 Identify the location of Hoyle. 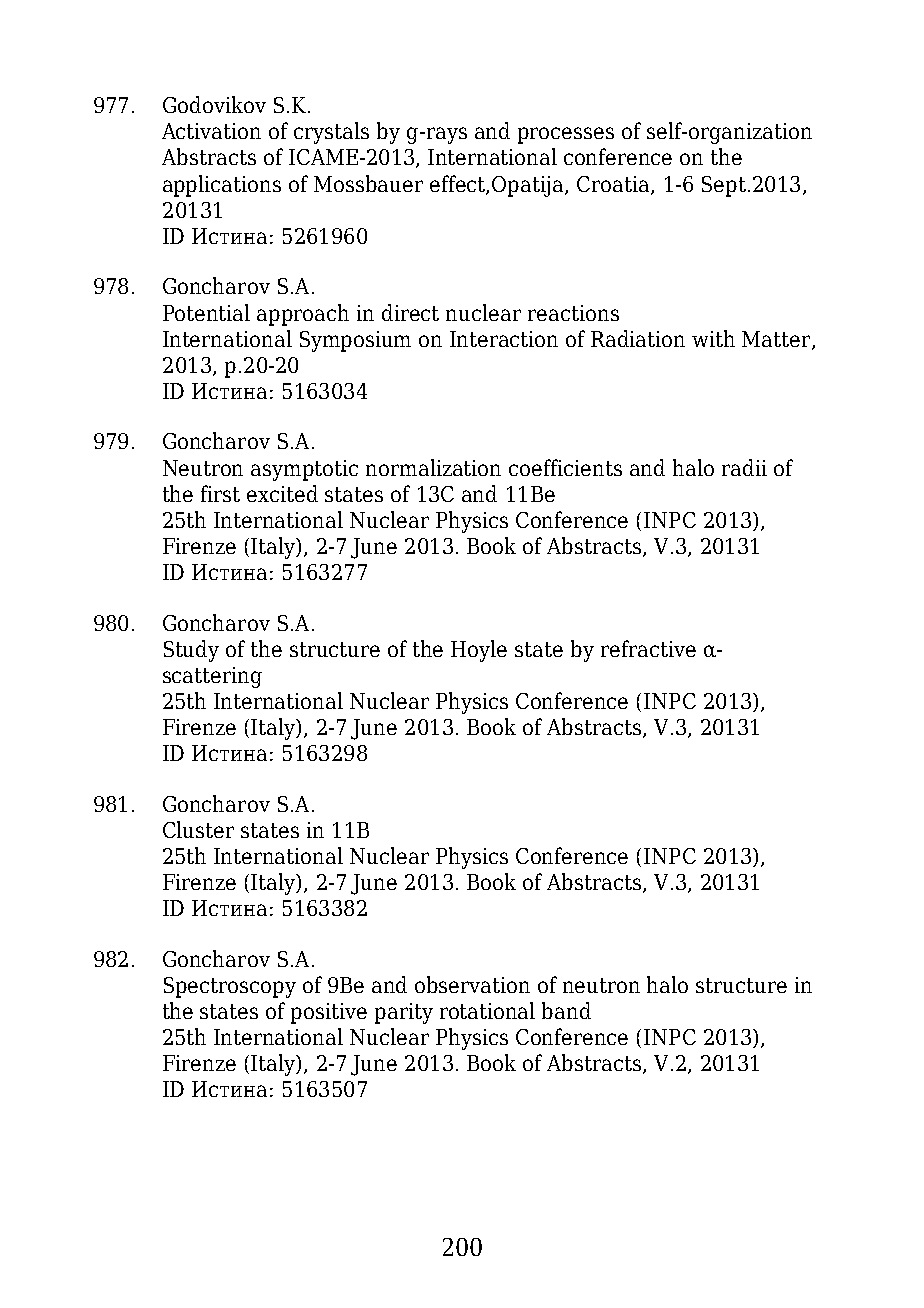
(479, 651).
